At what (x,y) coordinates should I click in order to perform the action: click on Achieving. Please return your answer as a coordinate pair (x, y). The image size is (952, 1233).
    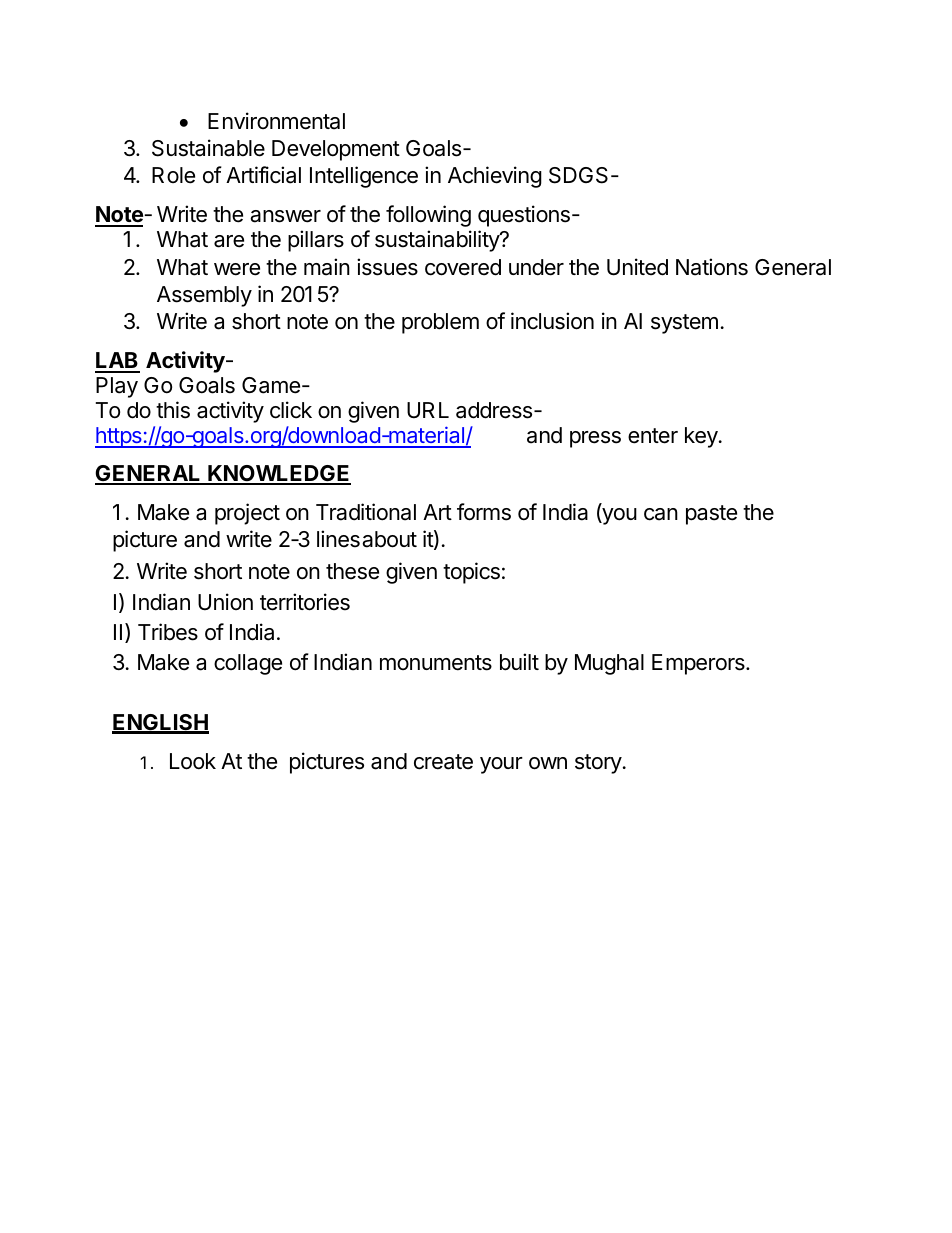
    Looking at the image, I should click on (495, 177).
